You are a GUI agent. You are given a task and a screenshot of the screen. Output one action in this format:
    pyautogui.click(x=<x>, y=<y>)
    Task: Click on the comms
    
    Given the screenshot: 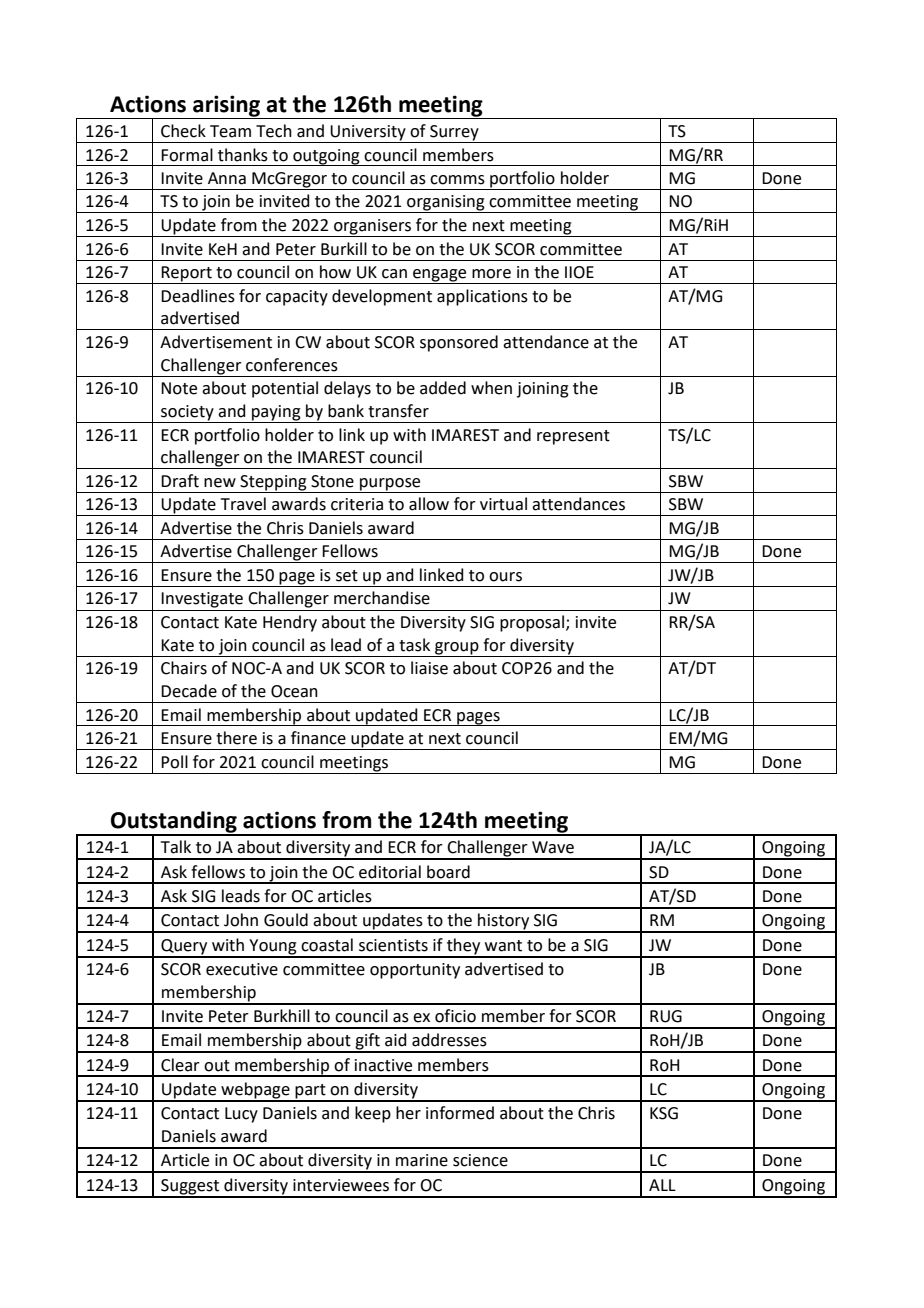 What is the action you would take?
    pyautogui.click(x=457, y=180)
